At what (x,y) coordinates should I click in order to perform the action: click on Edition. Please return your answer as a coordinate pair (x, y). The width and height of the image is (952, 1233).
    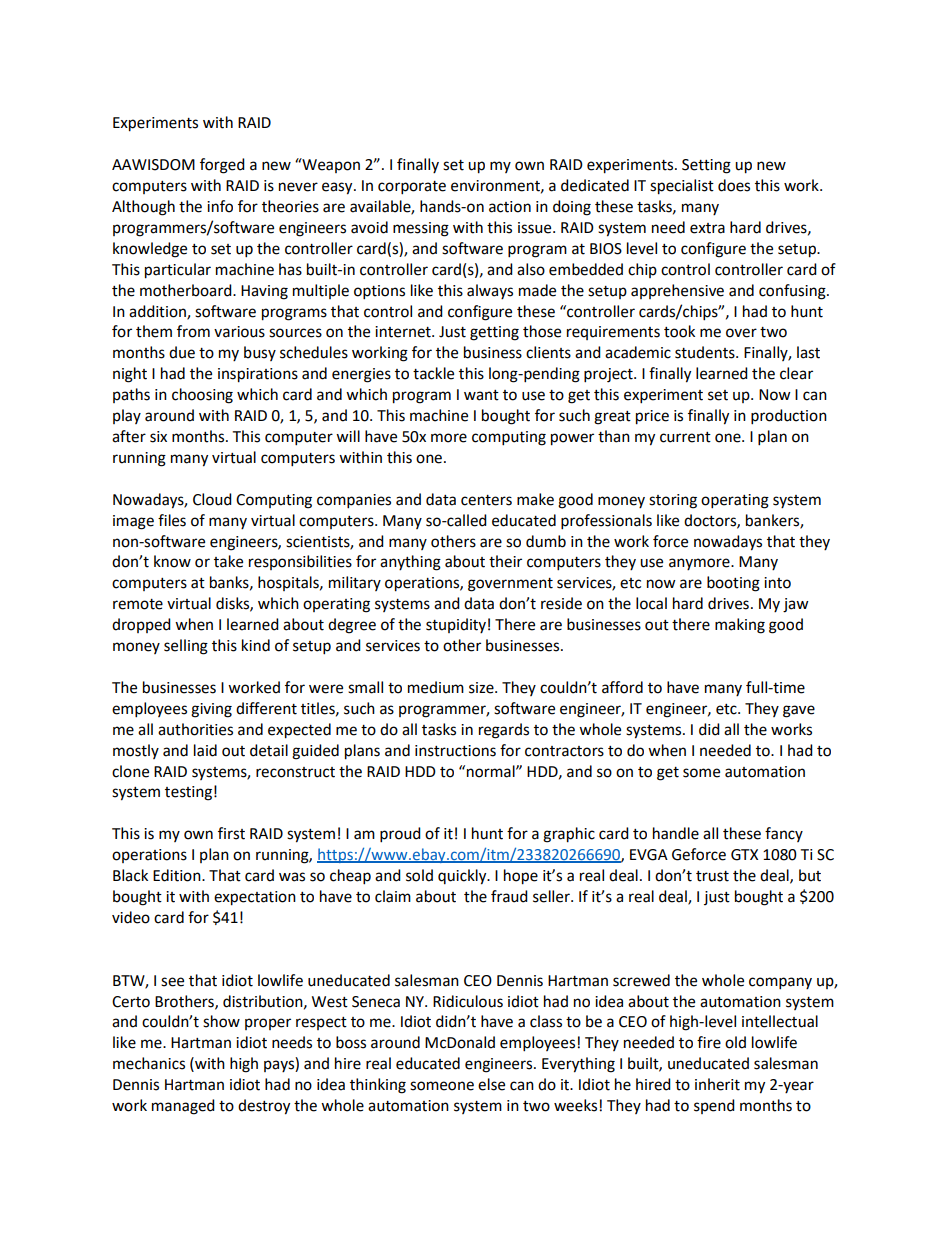
    Looking at the image, I should click on (178, 875).
